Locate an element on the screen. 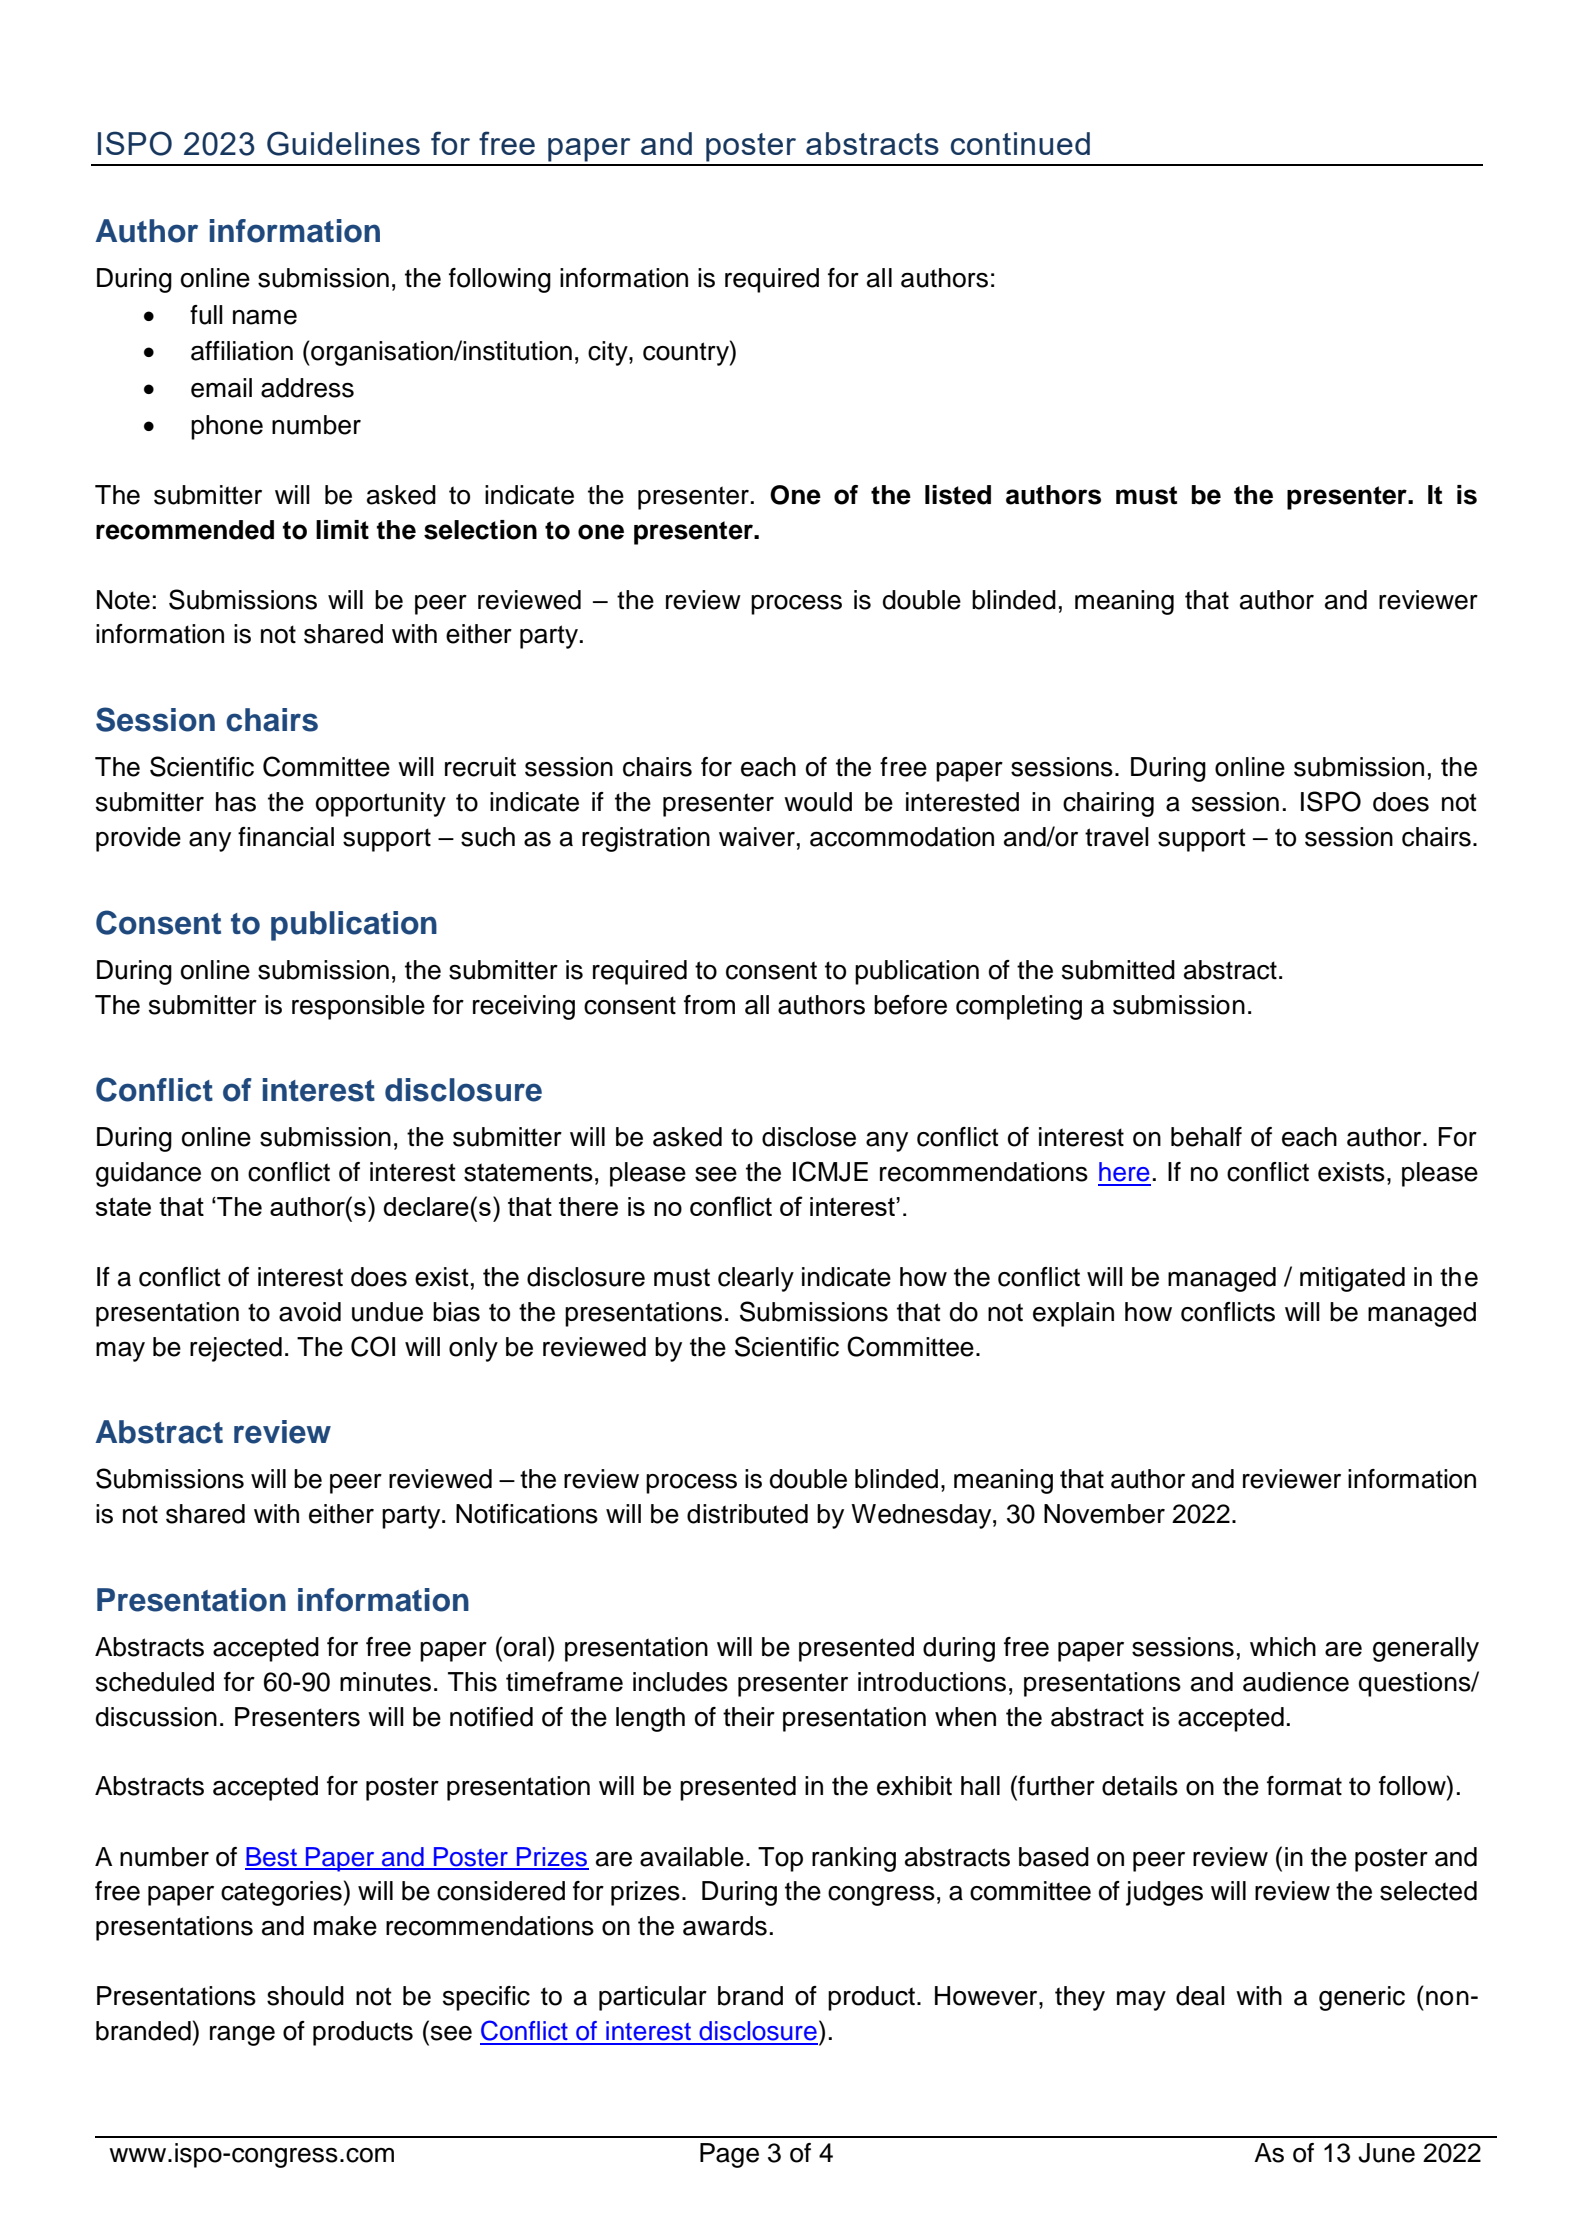 The height and width of the screenshot is (2226, 1574). Page is located at coordinates (729, 2155).
